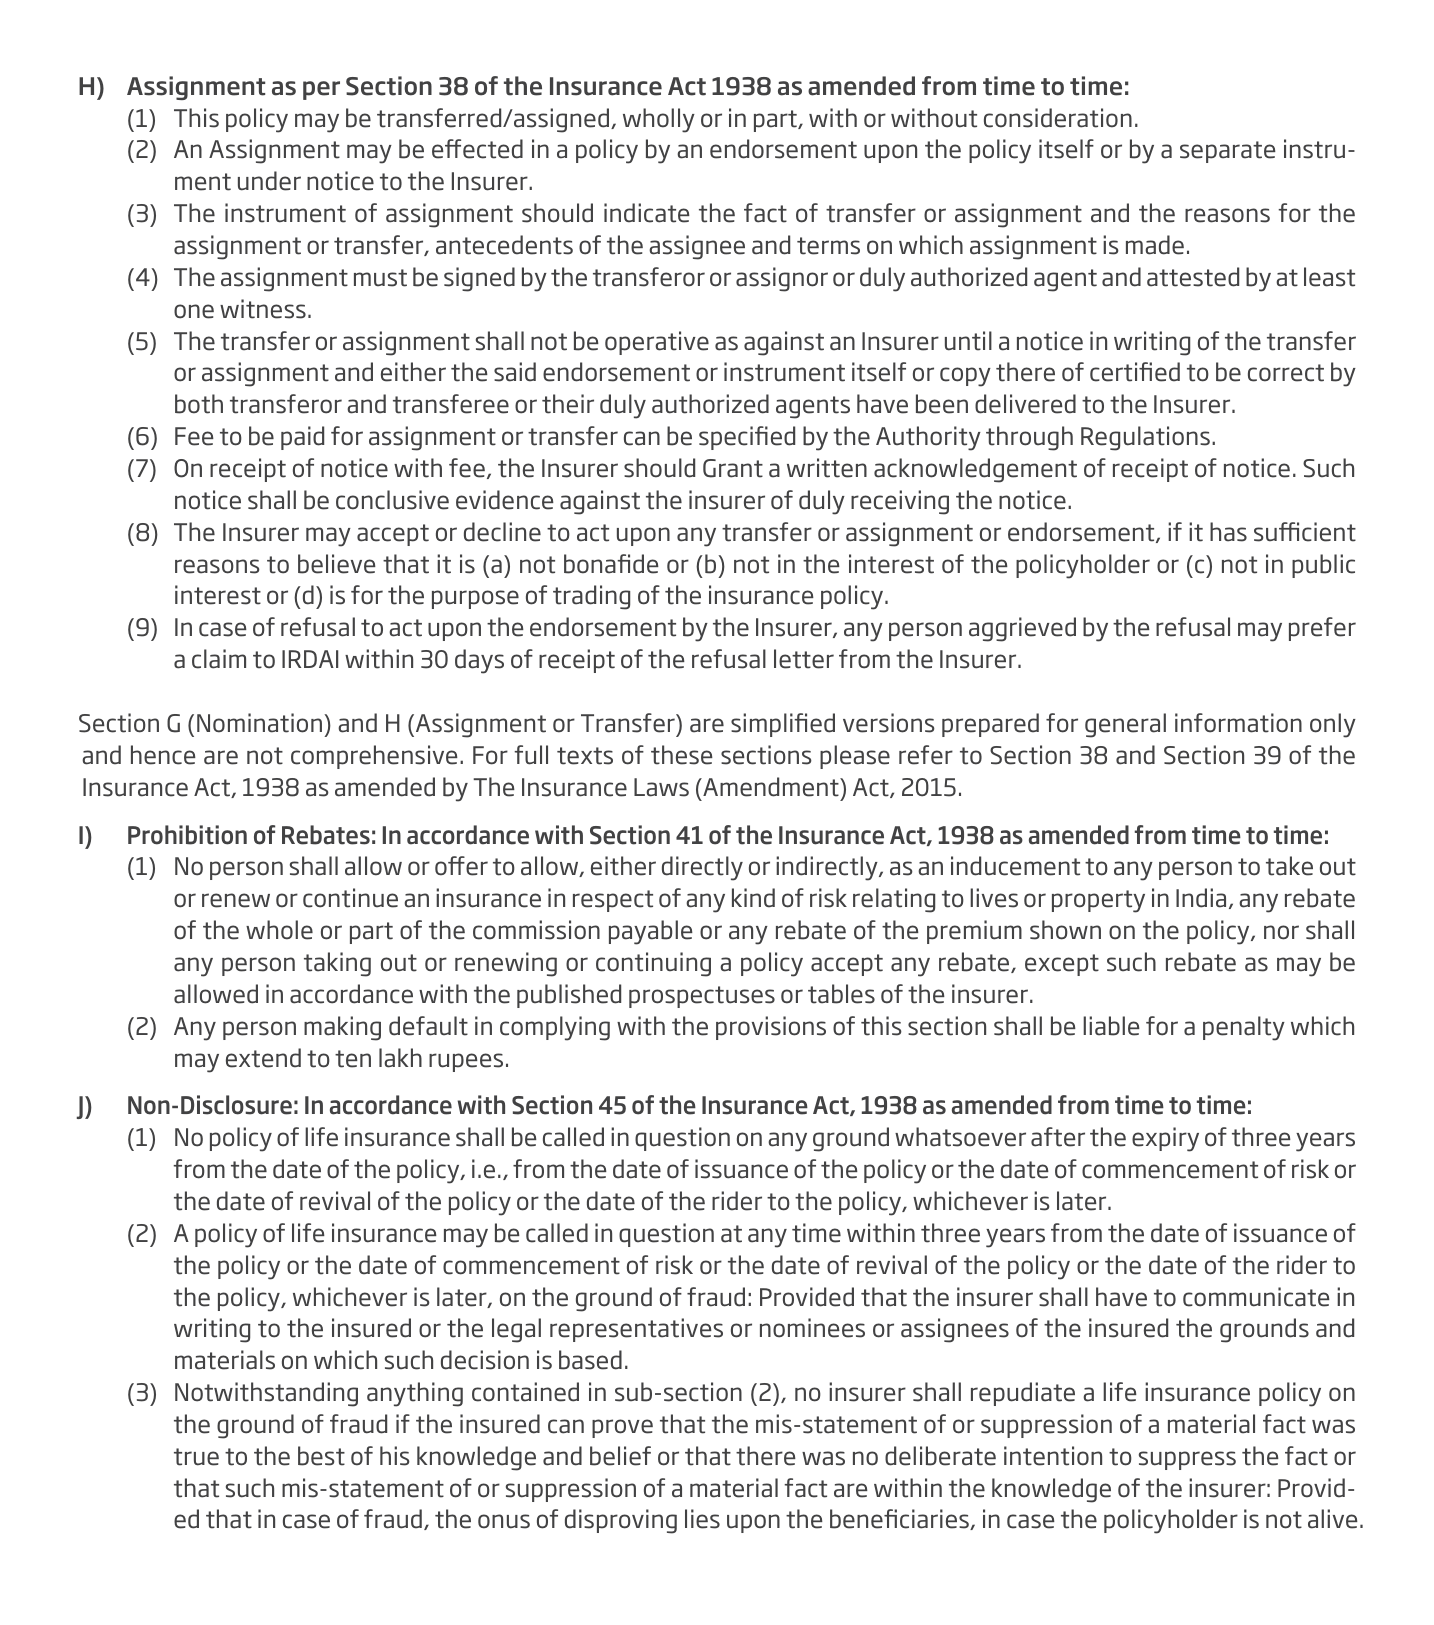 This screenshot has width=1434, height=1625. Describe the element at coordinates (321, 1456) in the screenshot. I see `best` at that location.
